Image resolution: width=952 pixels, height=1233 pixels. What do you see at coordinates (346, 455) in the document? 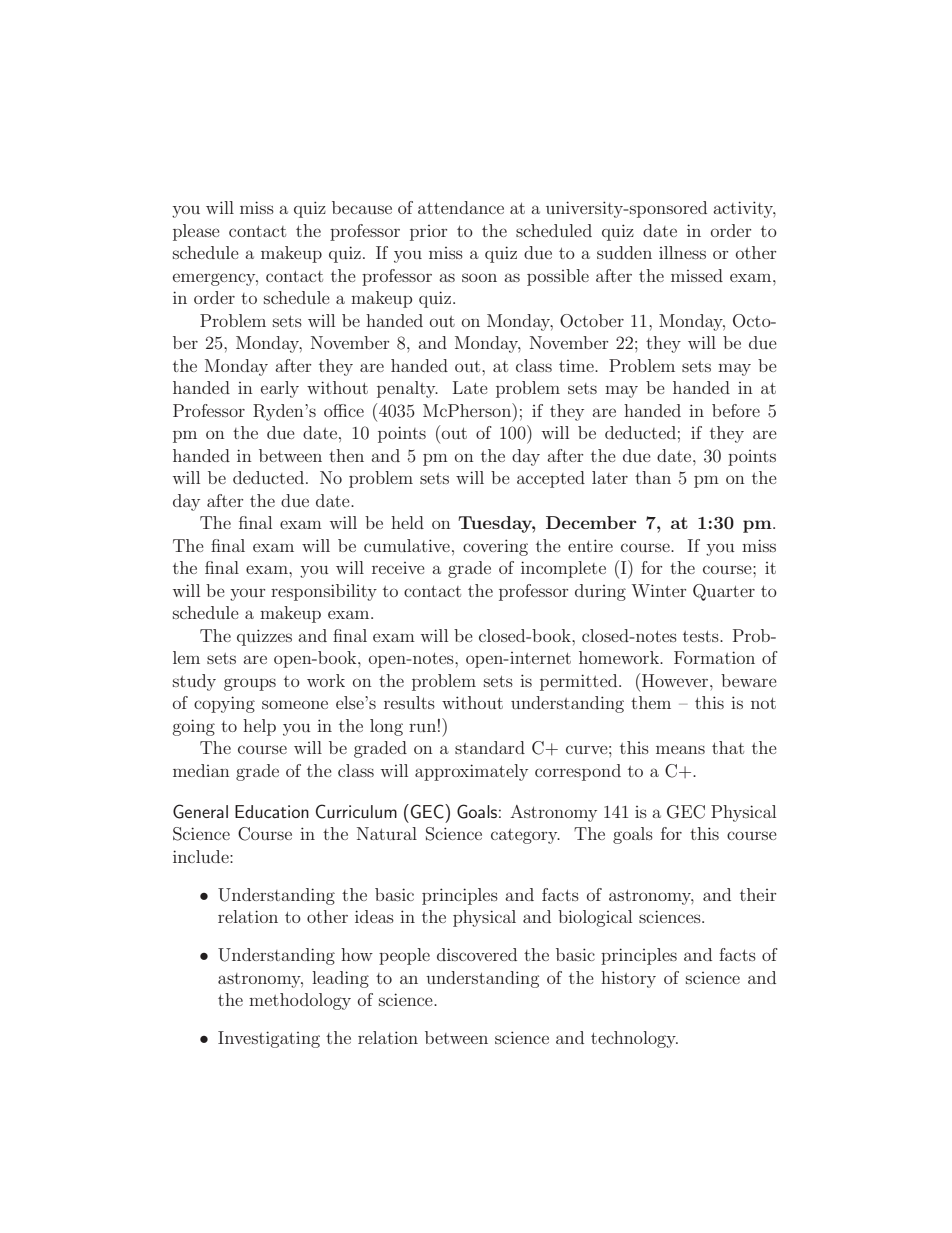
I see `then` at bounding box center [346, 455].
